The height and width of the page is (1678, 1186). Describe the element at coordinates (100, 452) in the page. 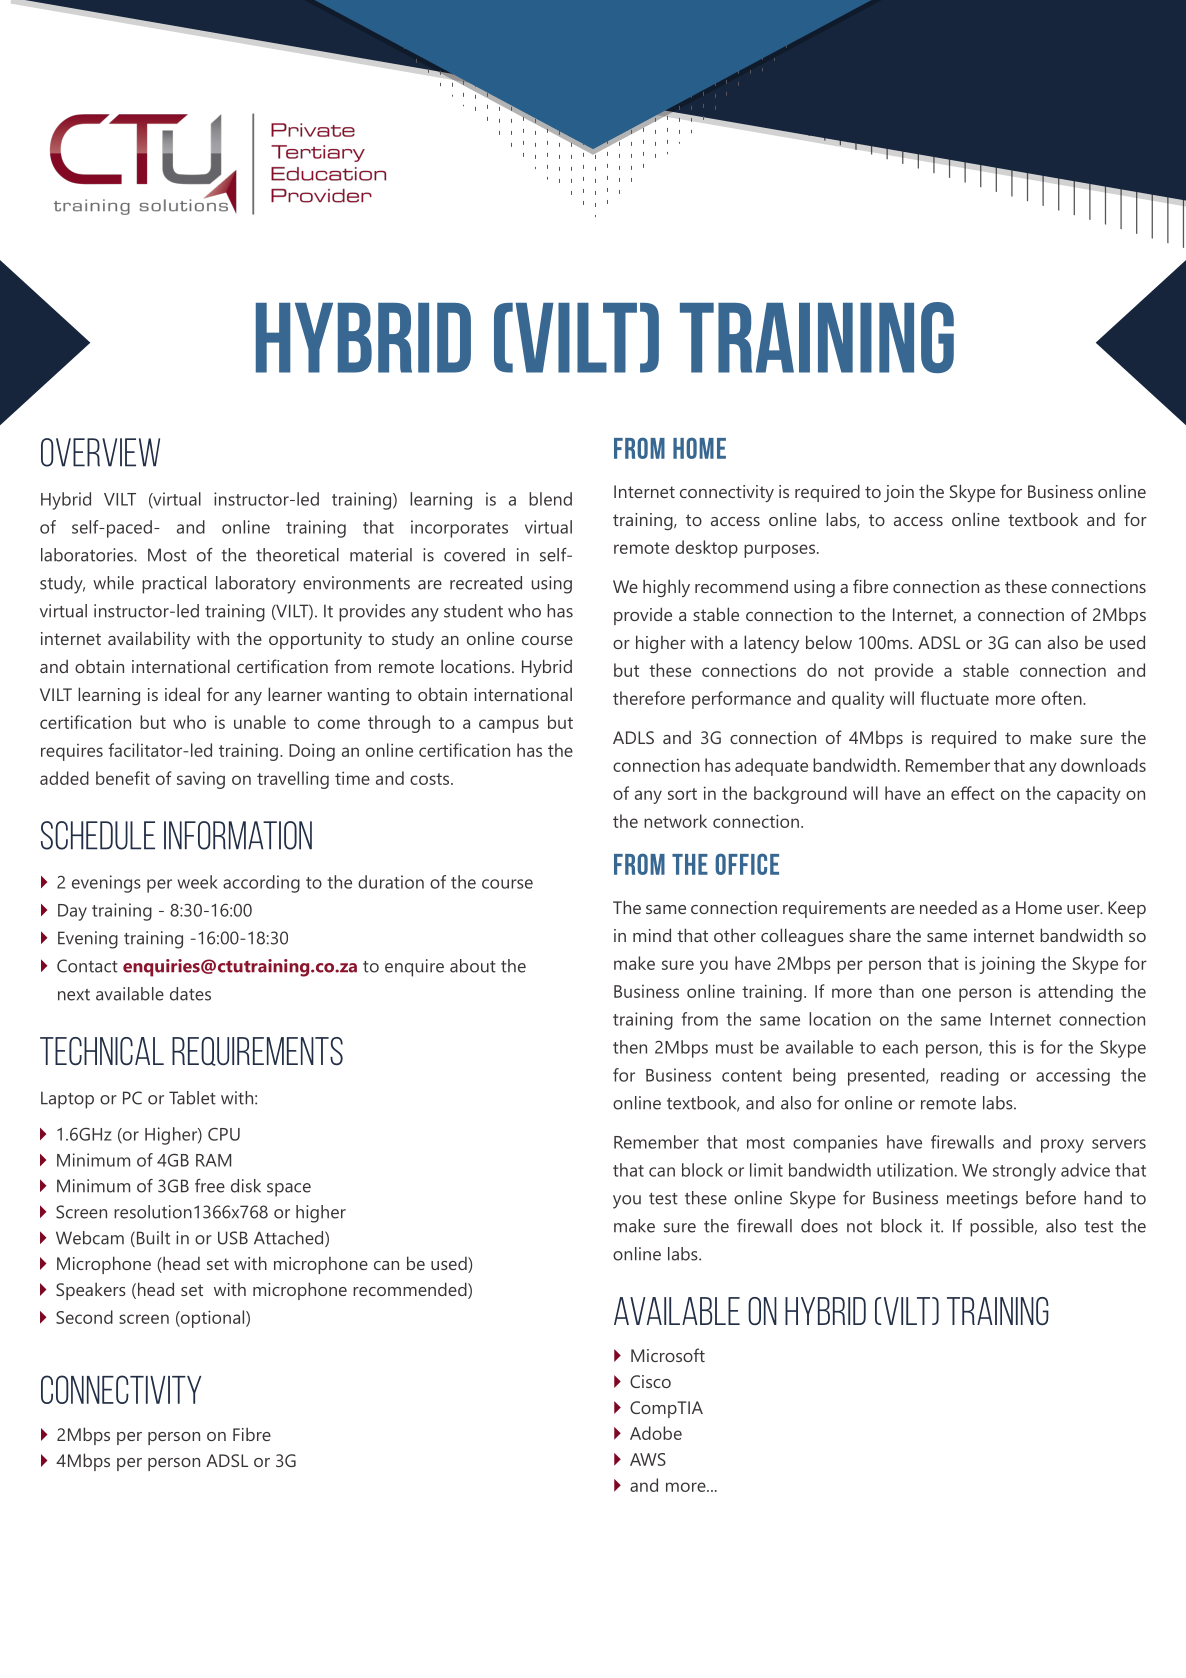

I see `overview` at that location.
